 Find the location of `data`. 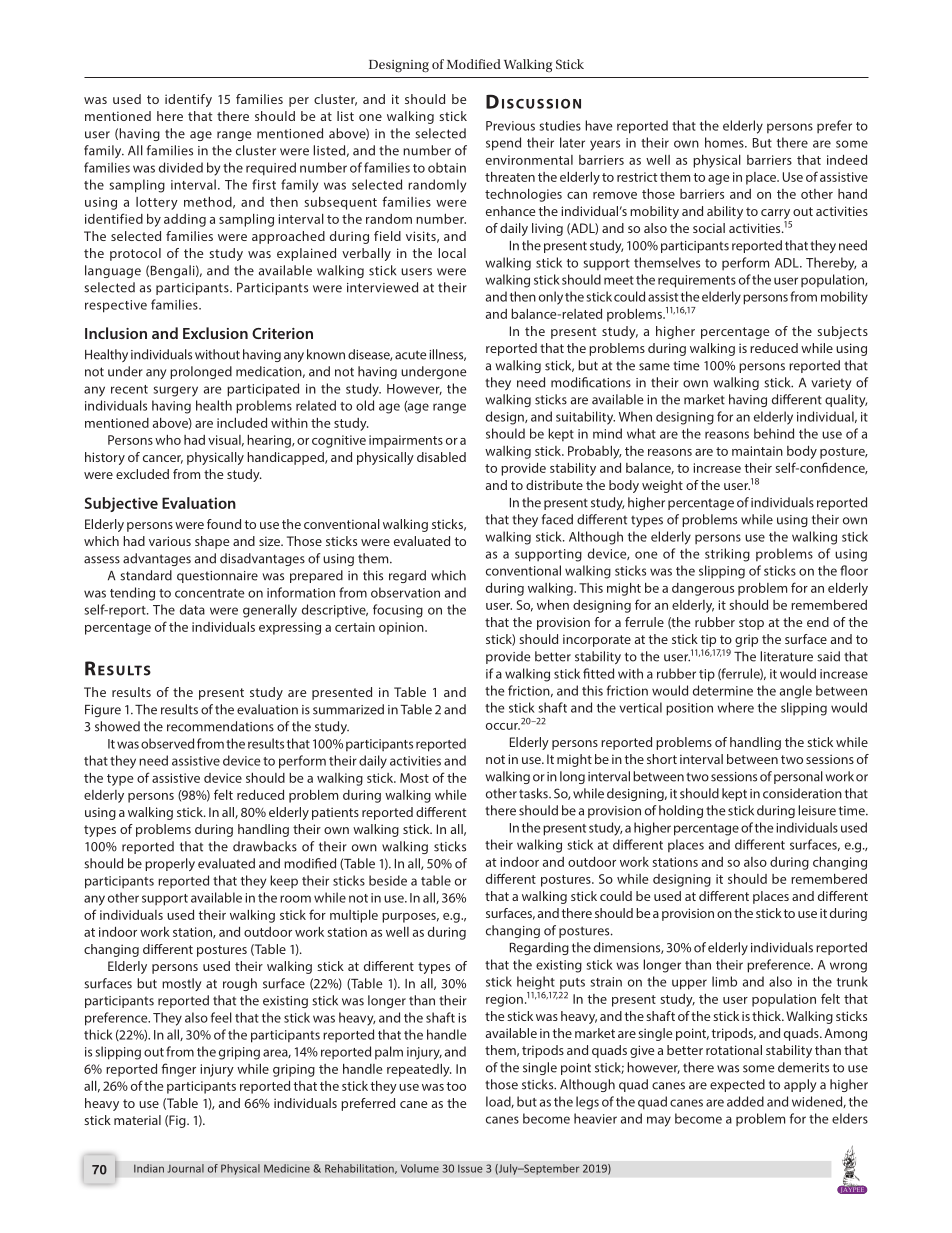

data is located at coordinates (192, 609).
